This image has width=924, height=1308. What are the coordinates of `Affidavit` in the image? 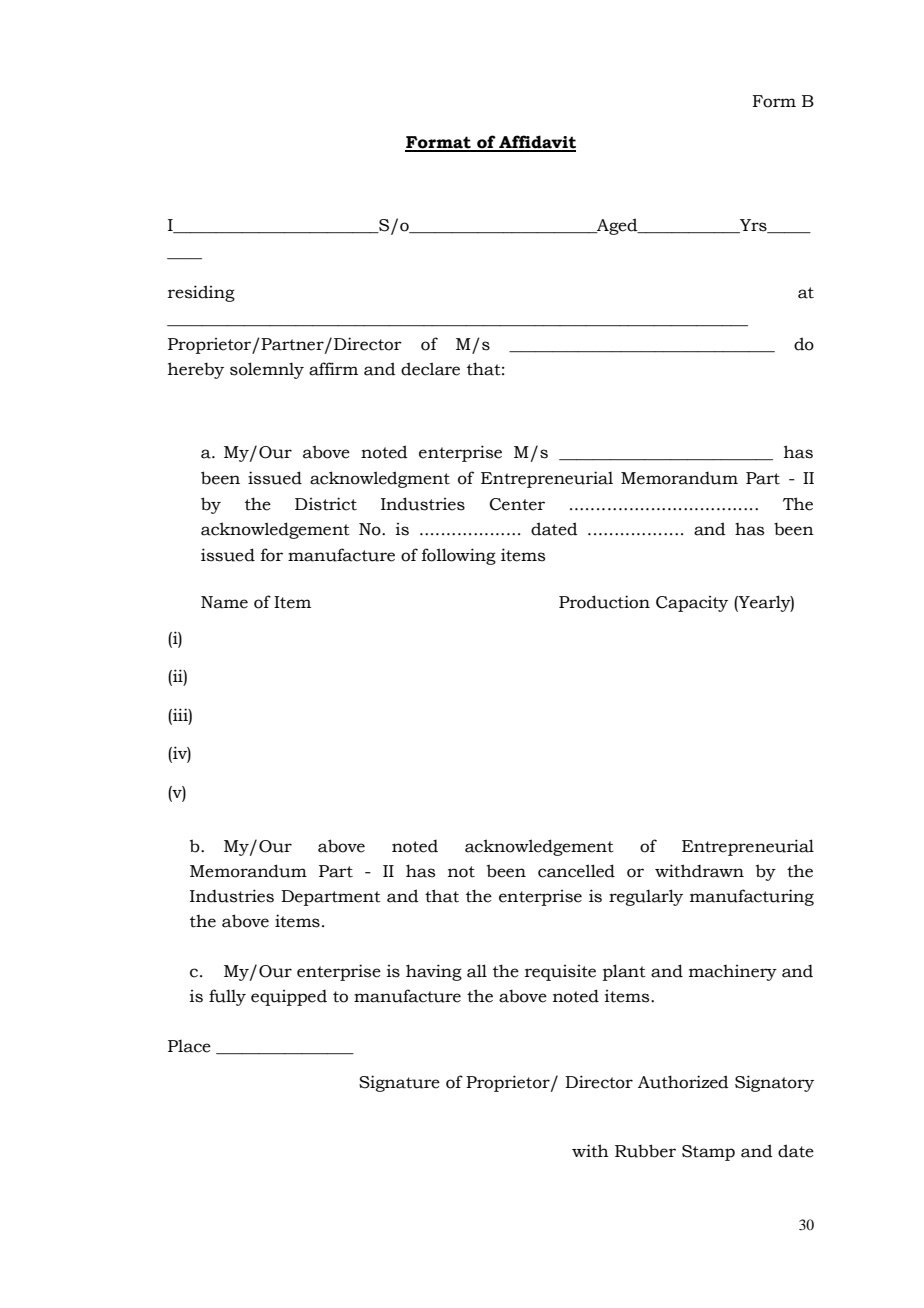 It's located at (536, 143).
